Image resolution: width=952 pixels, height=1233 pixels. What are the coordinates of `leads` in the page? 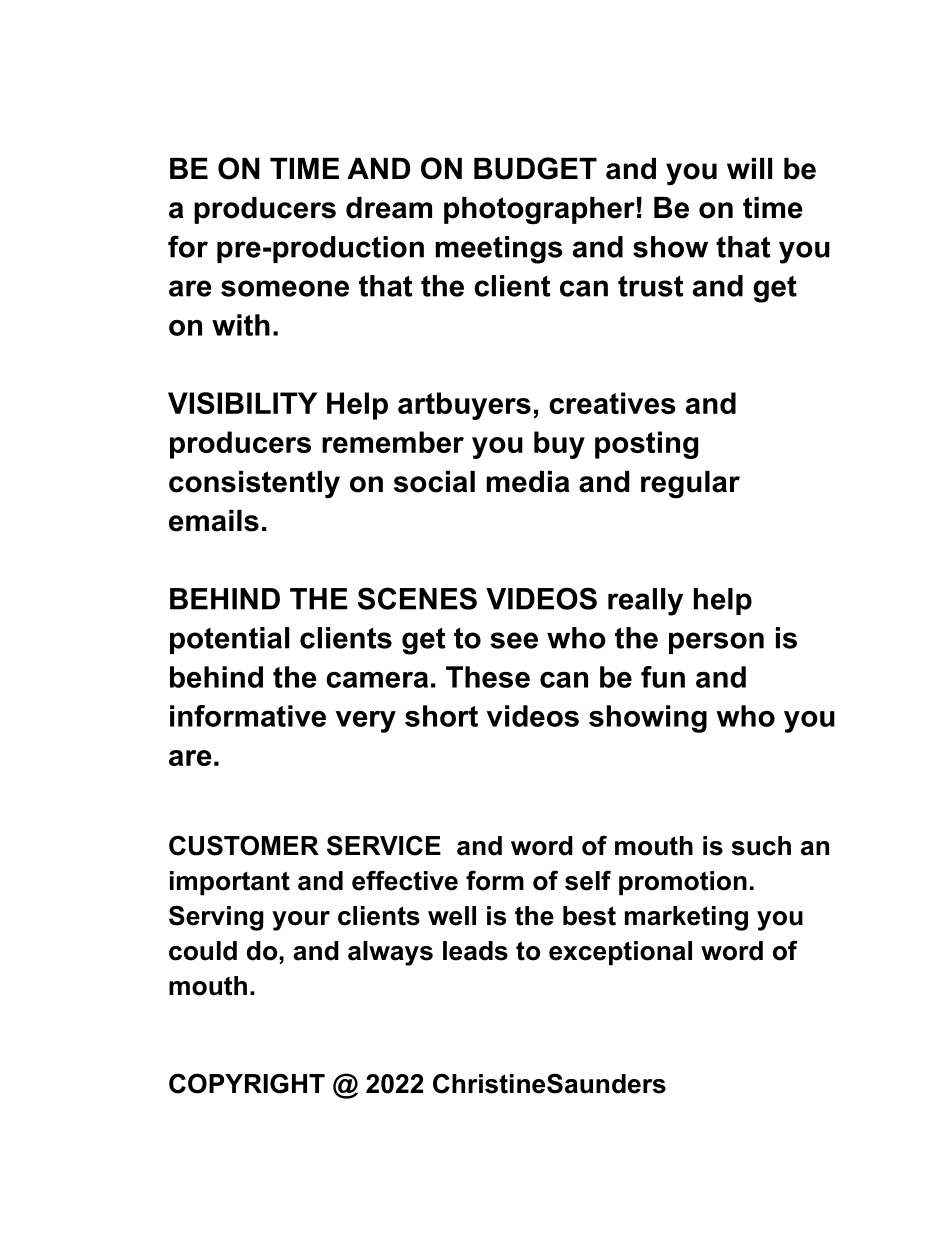 It's located at (475, 951).
